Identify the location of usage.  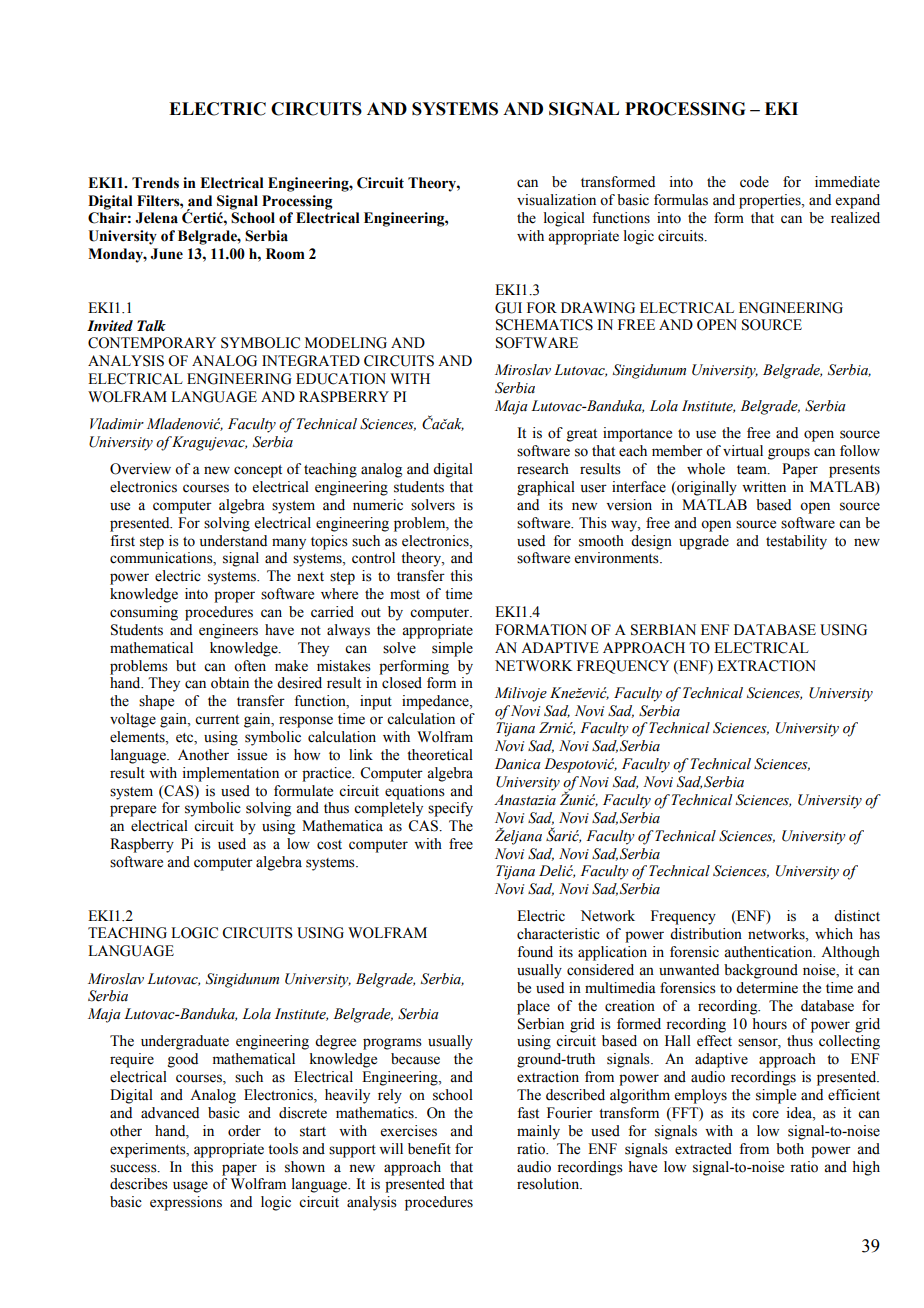
(190, 1187).
